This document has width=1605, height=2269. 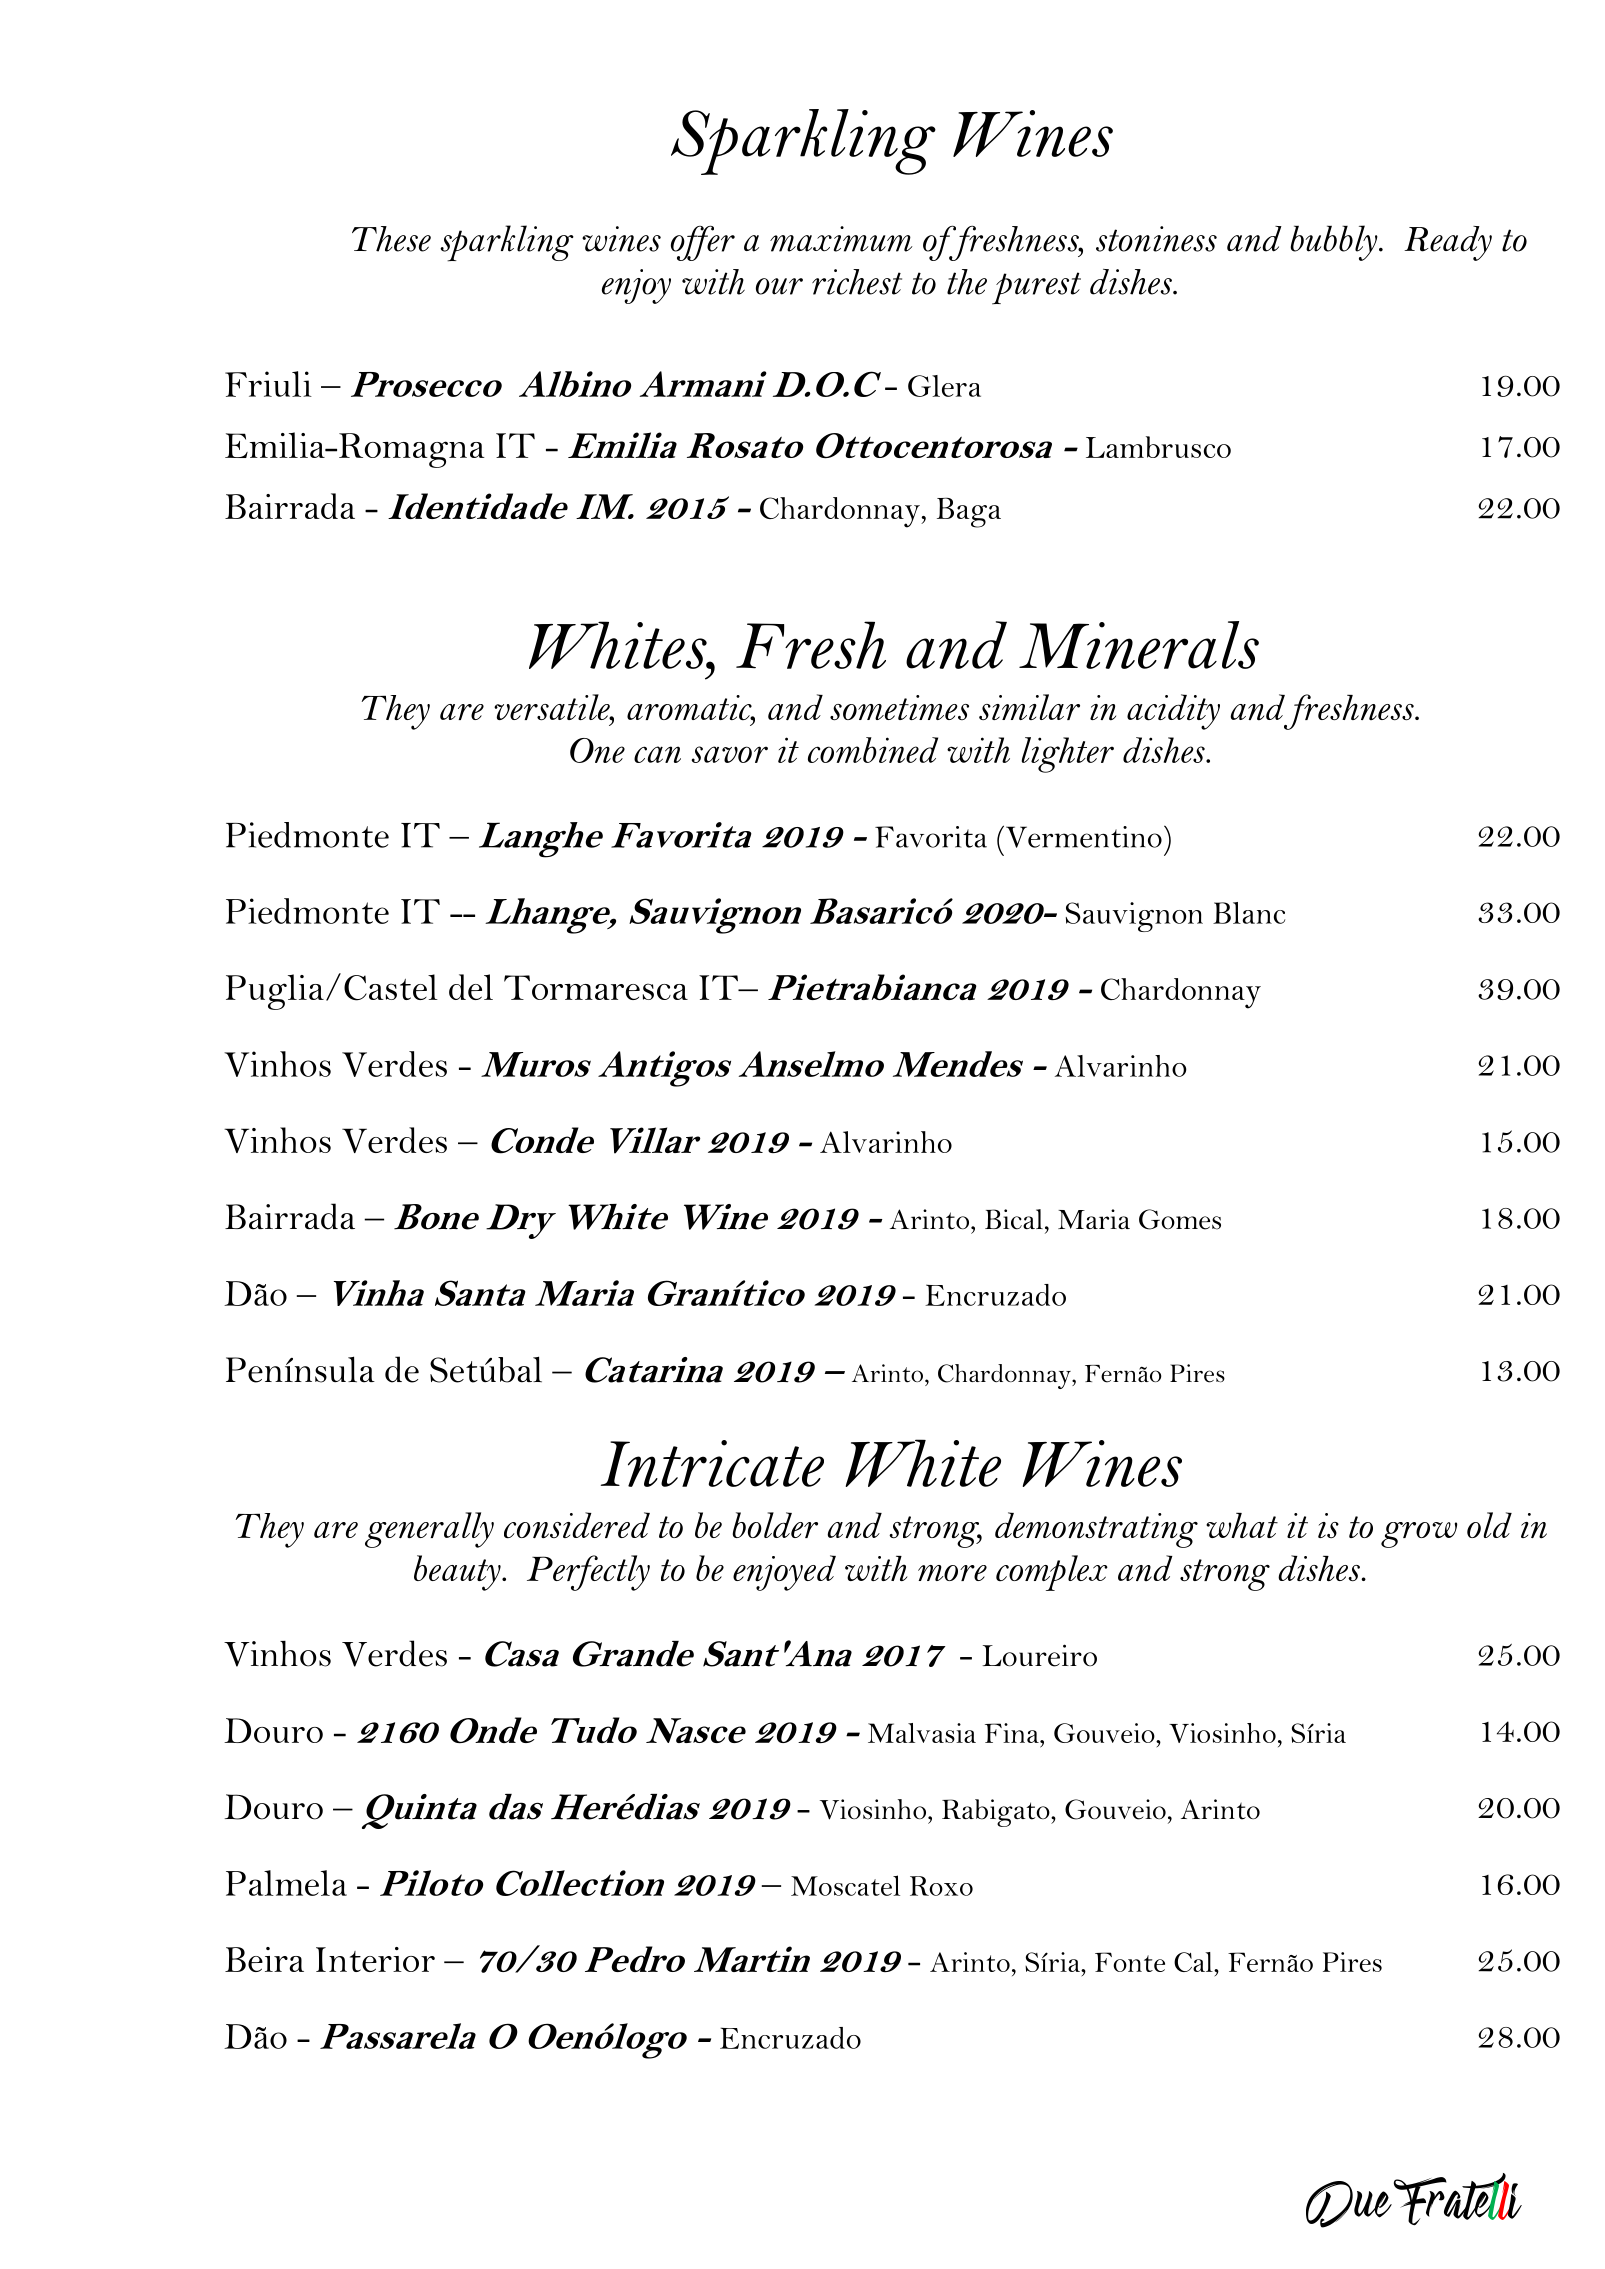 What do you see at coordinates (1242, 1525) in the document?
I see `what` at bounding box center [1242, 1525].
